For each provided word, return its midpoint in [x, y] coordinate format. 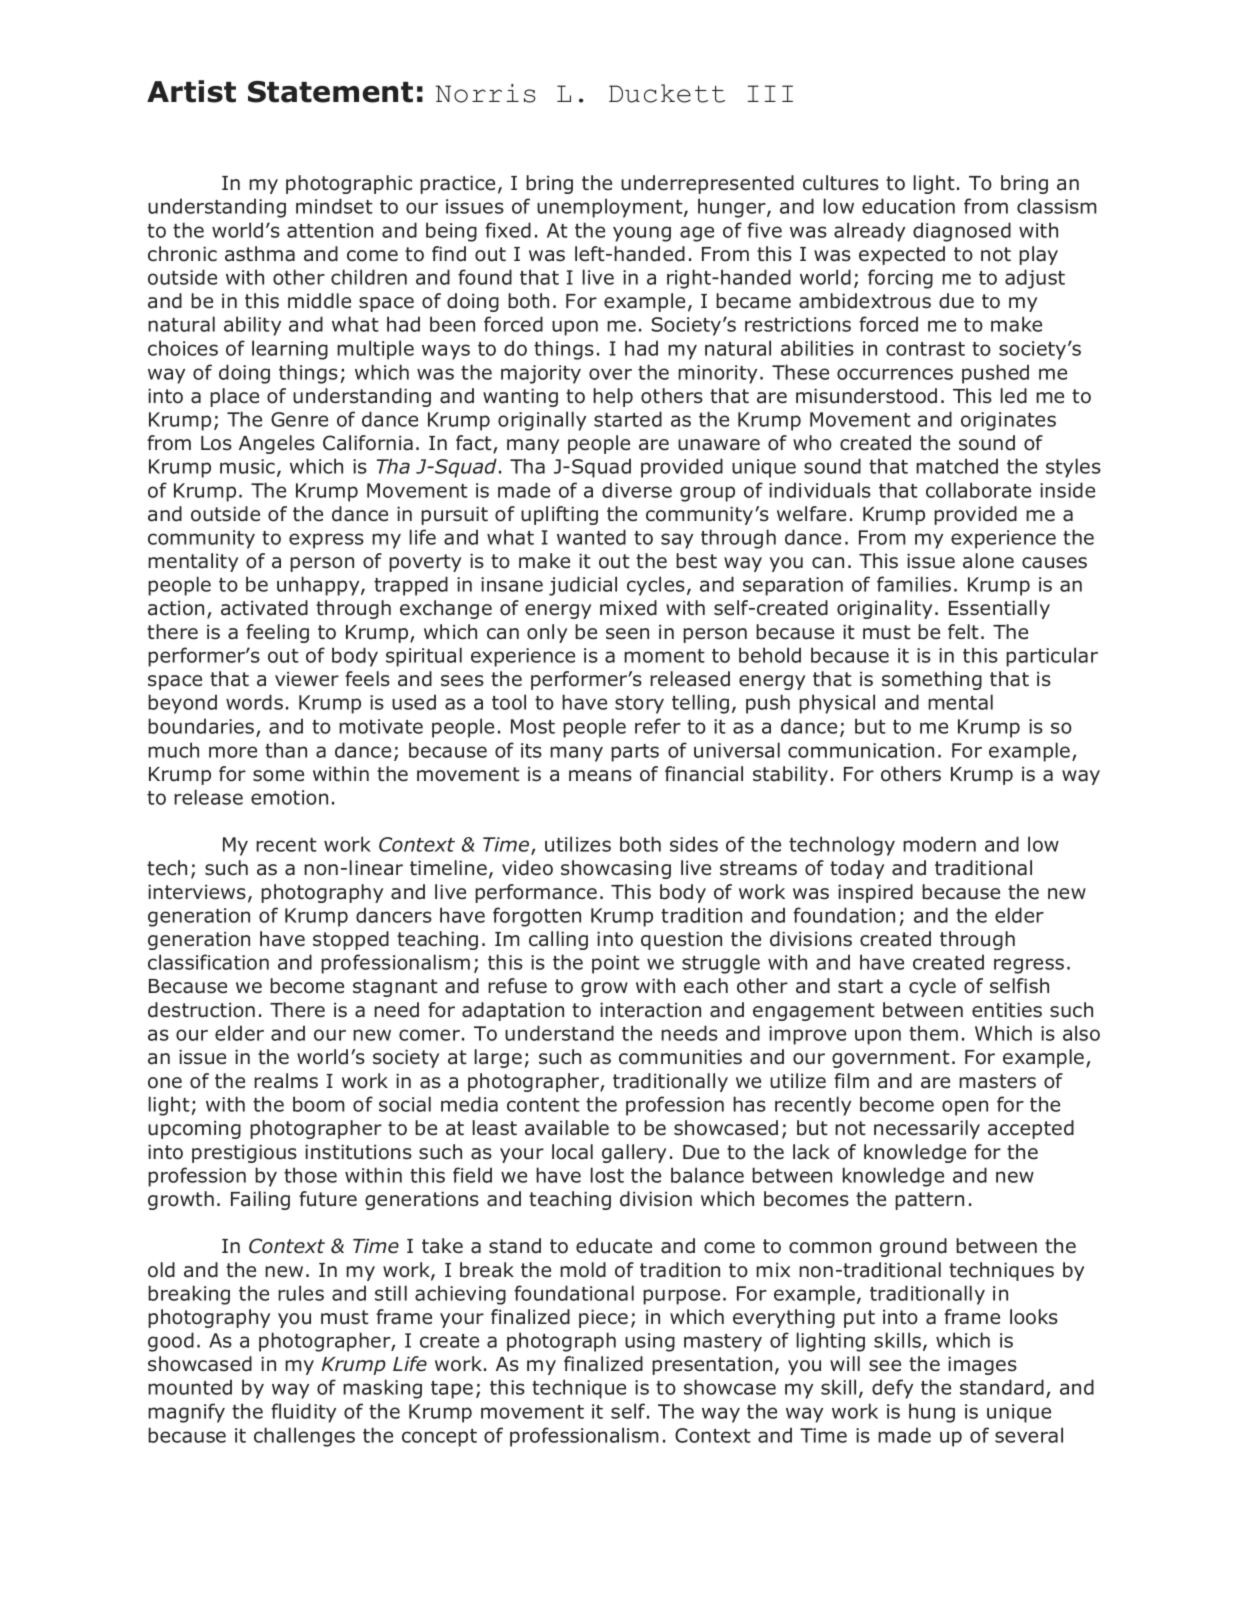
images [982, 1365]
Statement [330, 92]
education [908, 206]
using [650, 1342]
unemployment [611, 208]
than [286, 750]
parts [635, 753]
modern [939, 844]
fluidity [303, 1413]
